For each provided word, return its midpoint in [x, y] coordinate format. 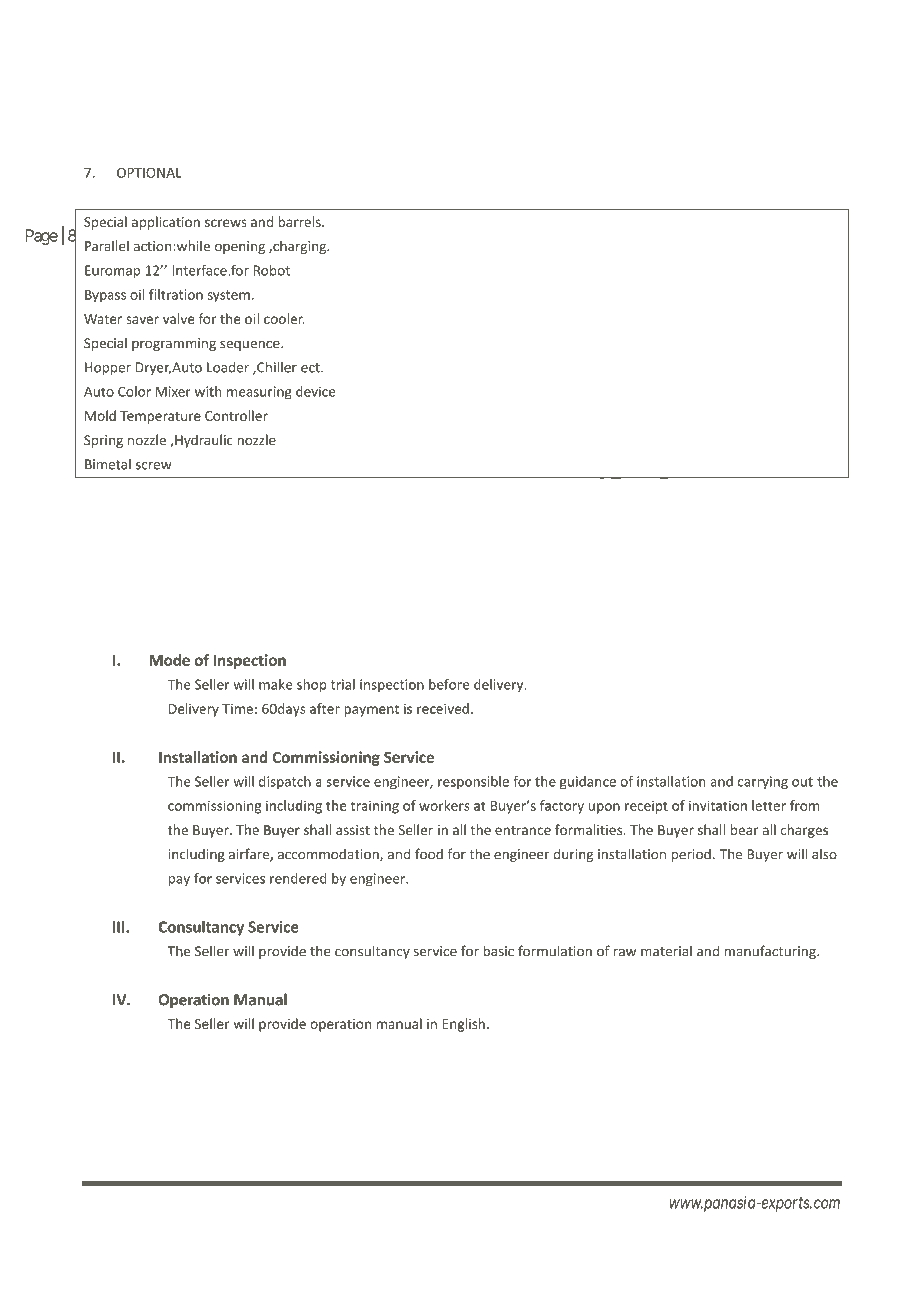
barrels [300, 221]
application [166, 223]
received [443, 708]
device [315, 391]
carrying [763, 783]
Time [237, 709]
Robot [271, 270]
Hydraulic [204, 441]
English [463, 1025]
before [449, 684]
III [120, 927]
